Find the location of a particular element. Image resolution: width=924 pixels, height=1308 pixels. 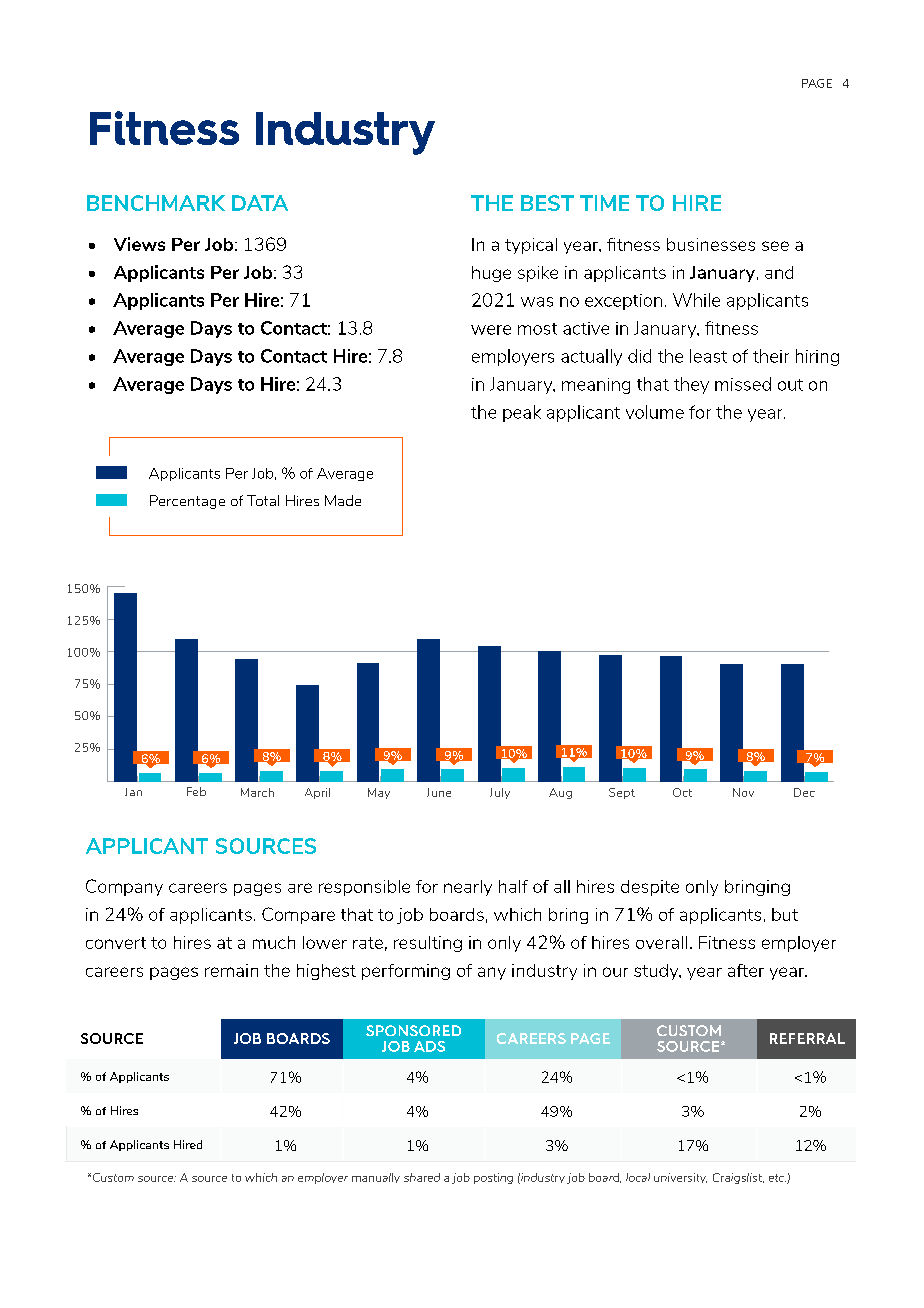

Percentage is located at coordinates (187, 502).
